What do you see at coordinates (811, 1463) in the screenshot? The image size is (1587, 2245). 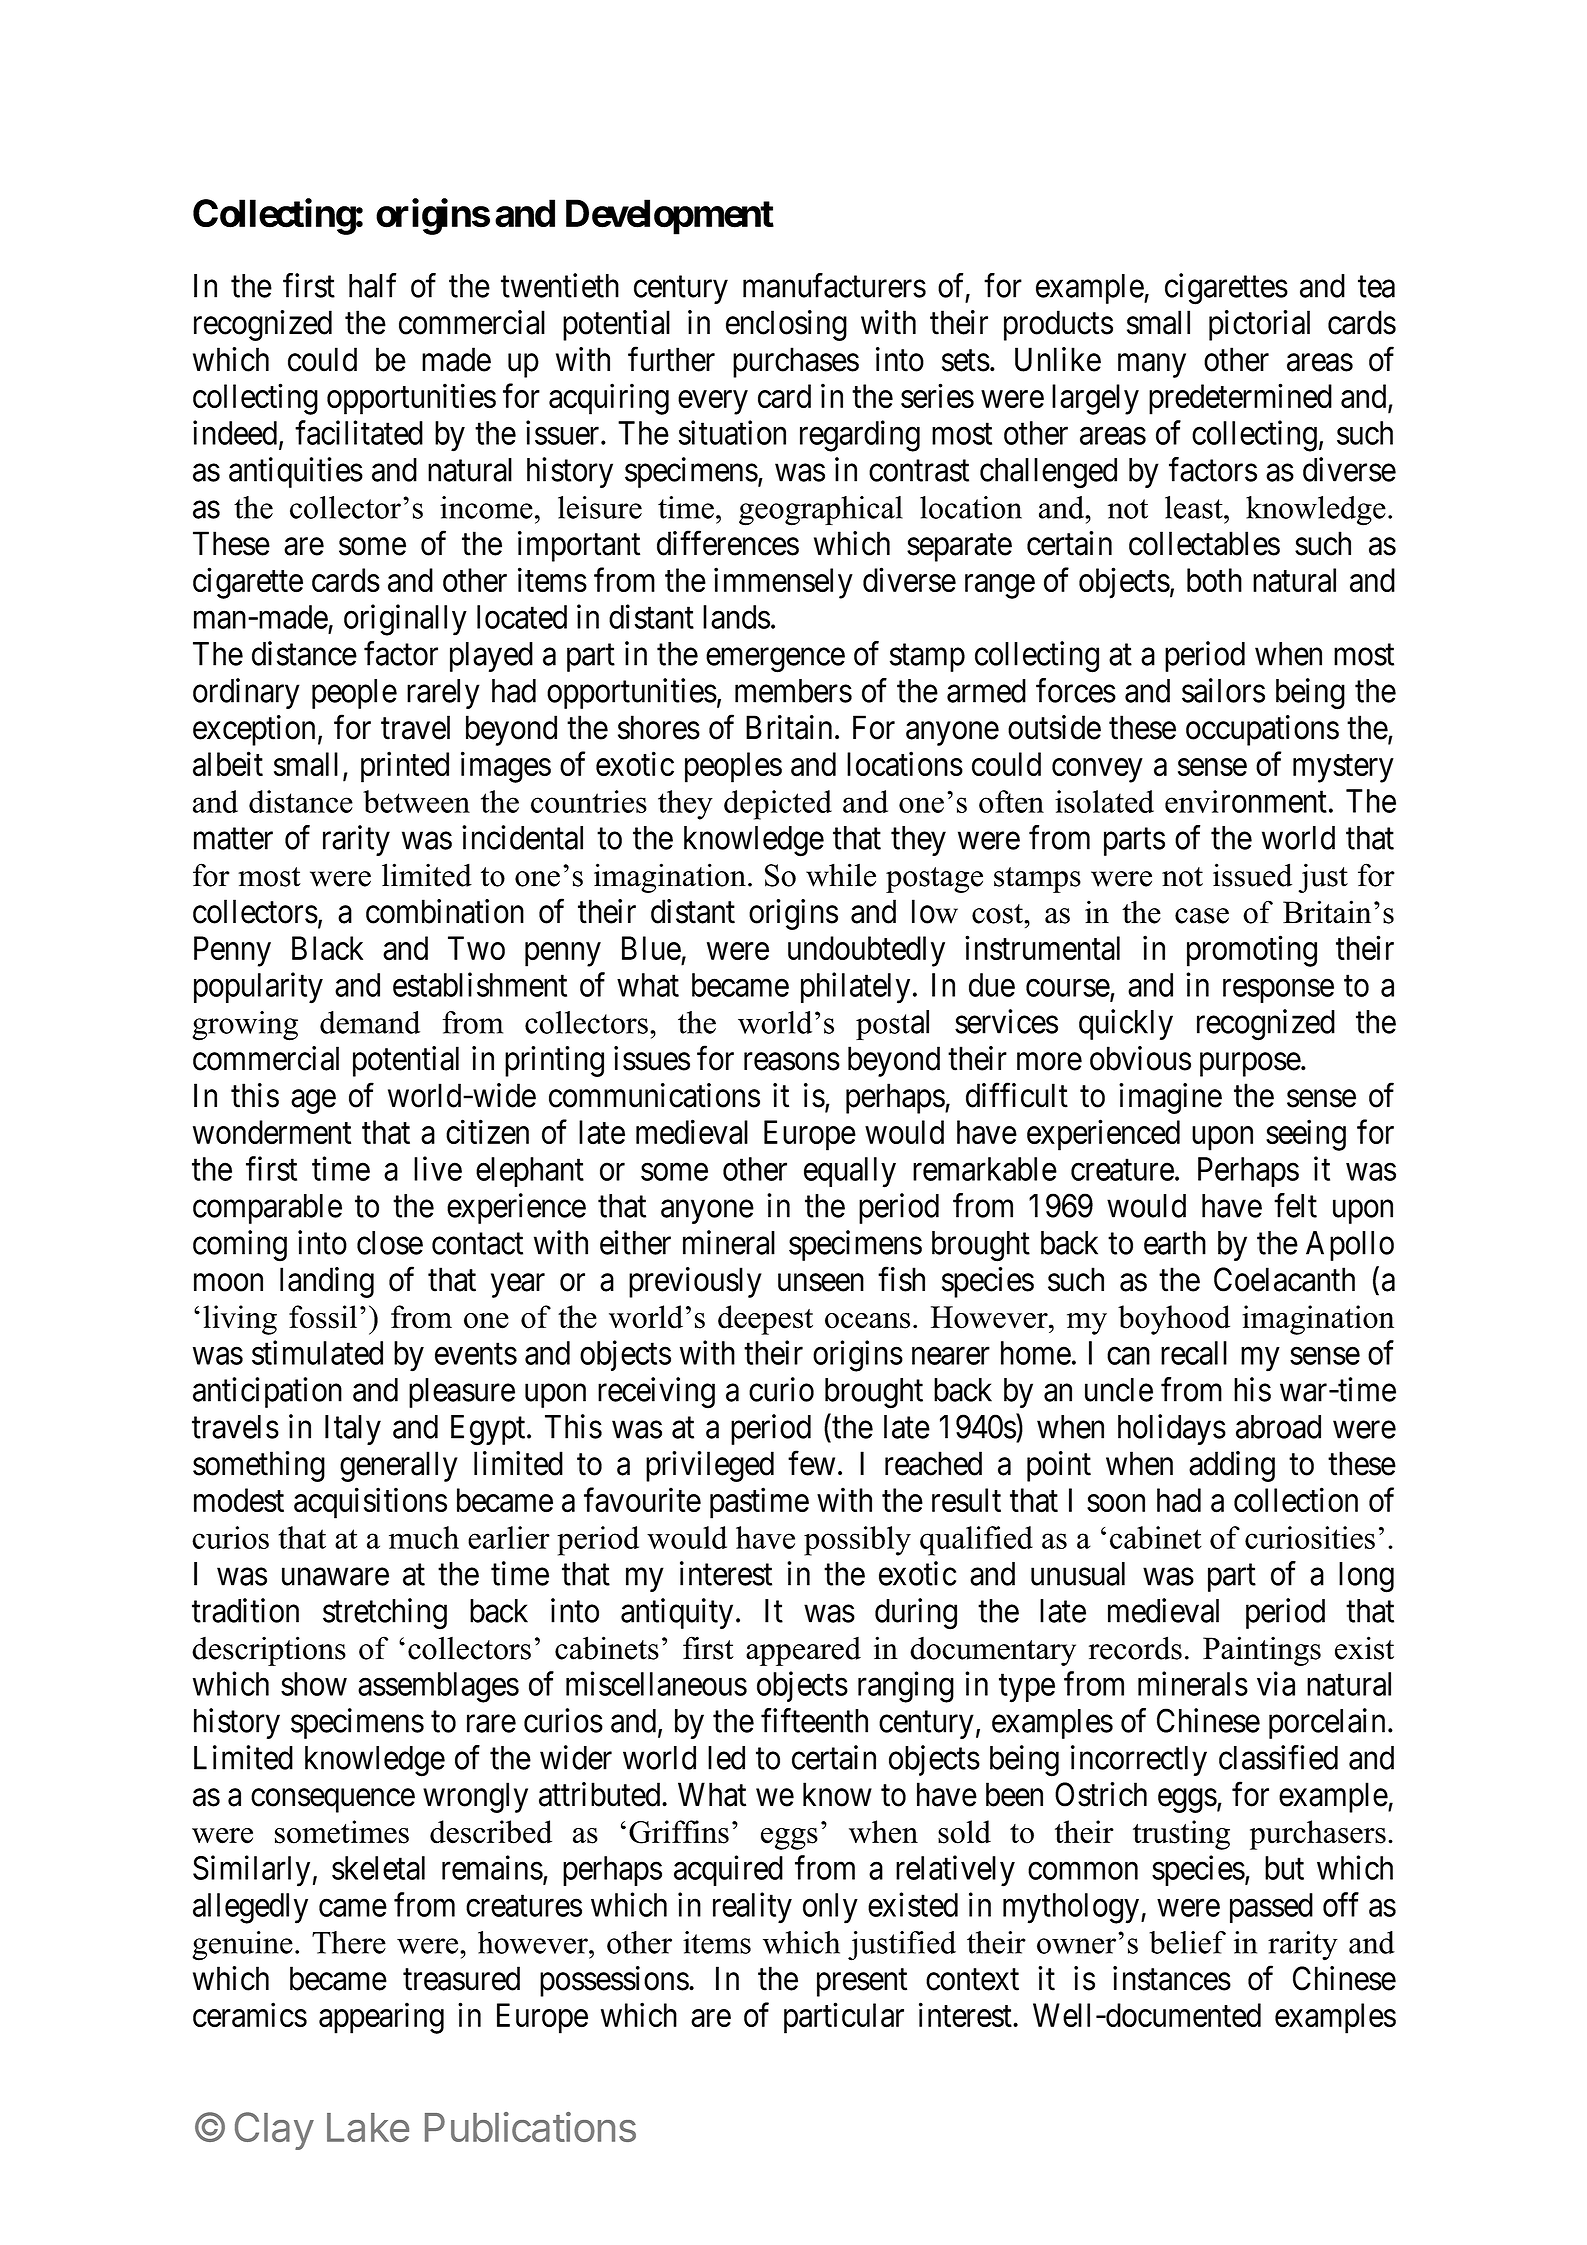 I see `few` at bounding box center [811, 1463].
